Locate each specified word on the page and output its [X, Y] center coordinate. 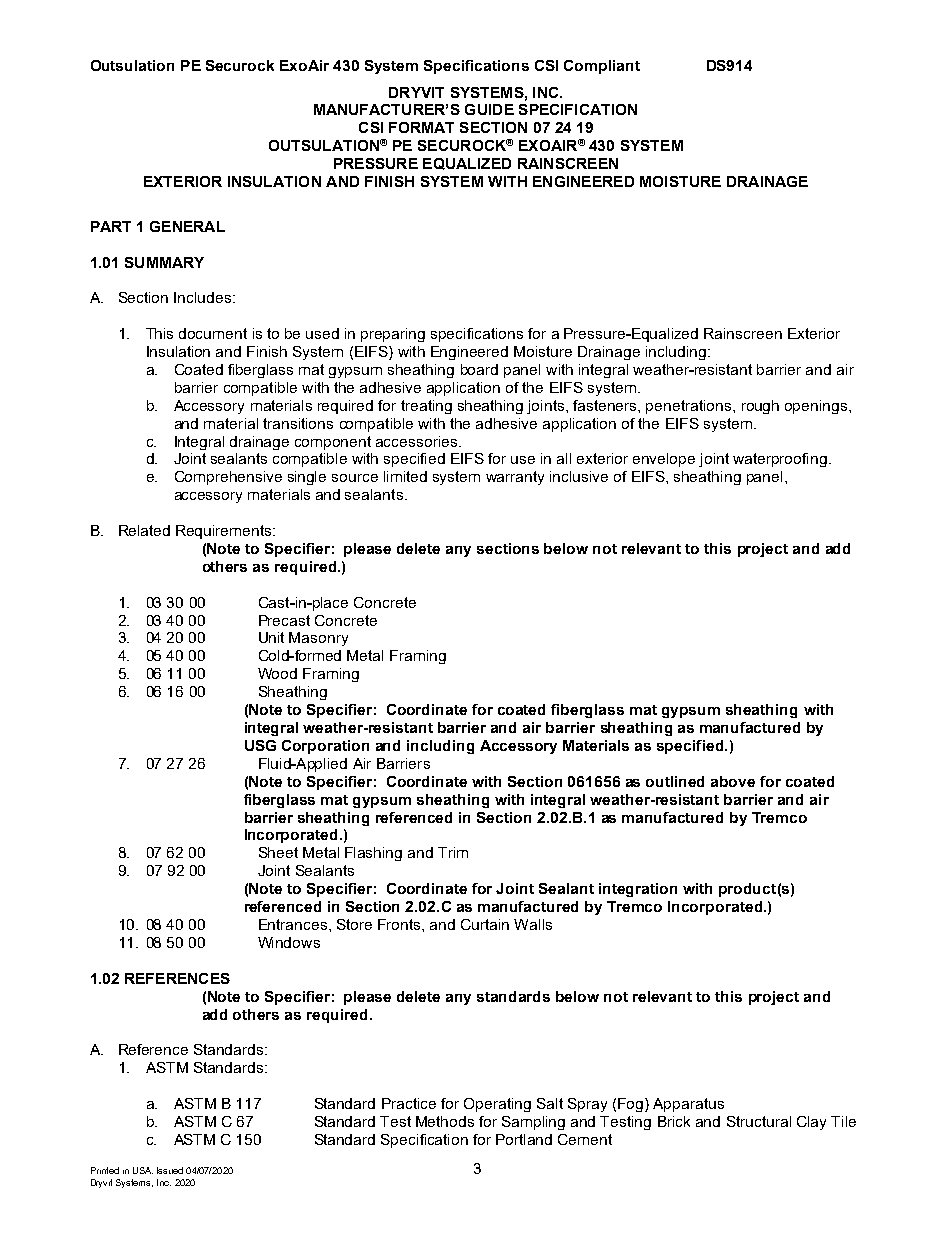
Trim [453, 852]
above [733, 781]
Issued [170, 1170]
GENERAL [187, 226]
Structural [759, 1121]
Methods [445, 1121]
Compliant [602, 67]
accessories [418, 441]
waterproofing [780, 460]
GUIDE [489, 109]
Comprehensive [228, 478]
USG [260, 745]
